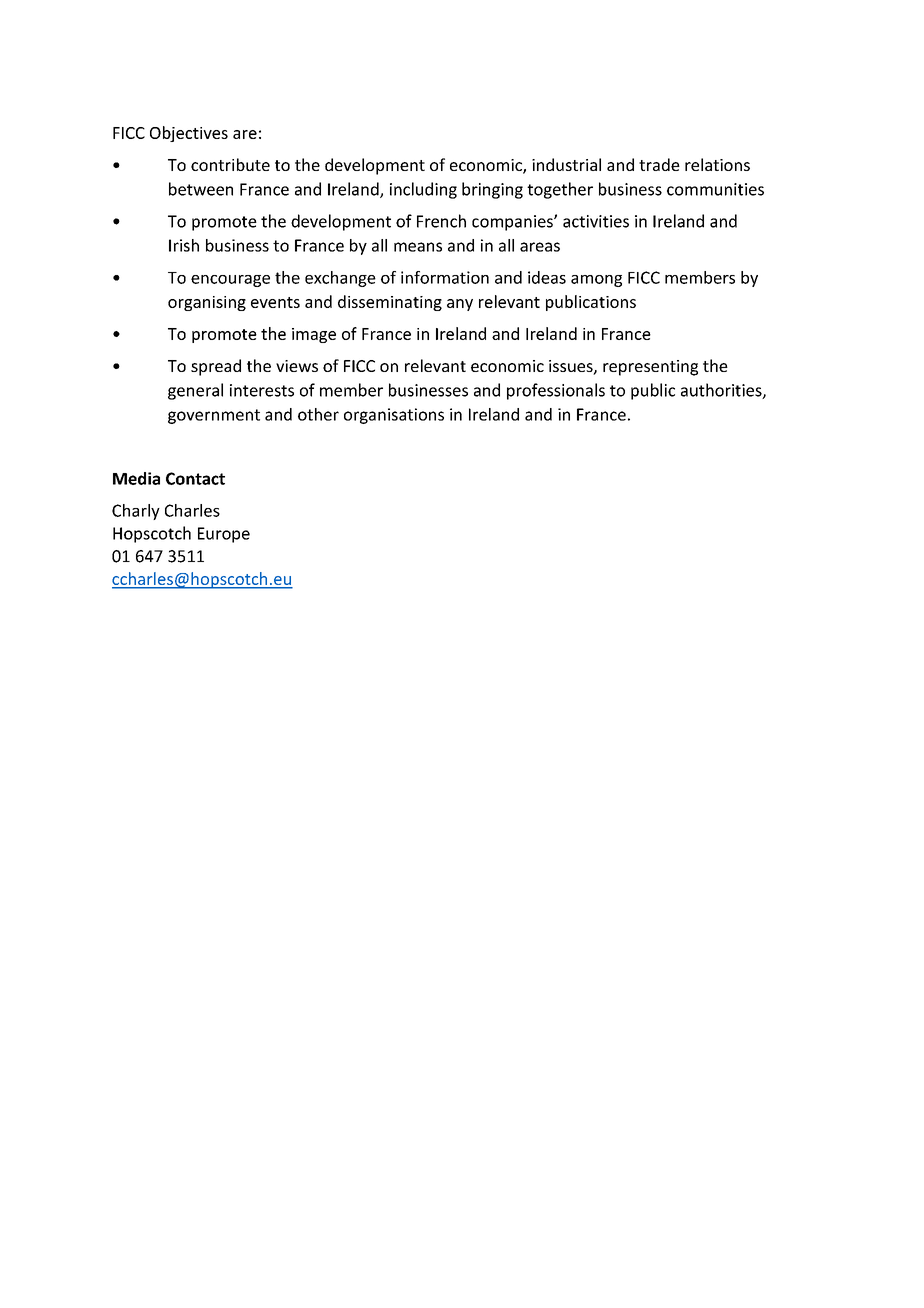 This screenshot has height=1308, width=924. What do you see at coordinates (224, 535) in the screenshot?
I see `Europe` at bounding box center [224, 535].
